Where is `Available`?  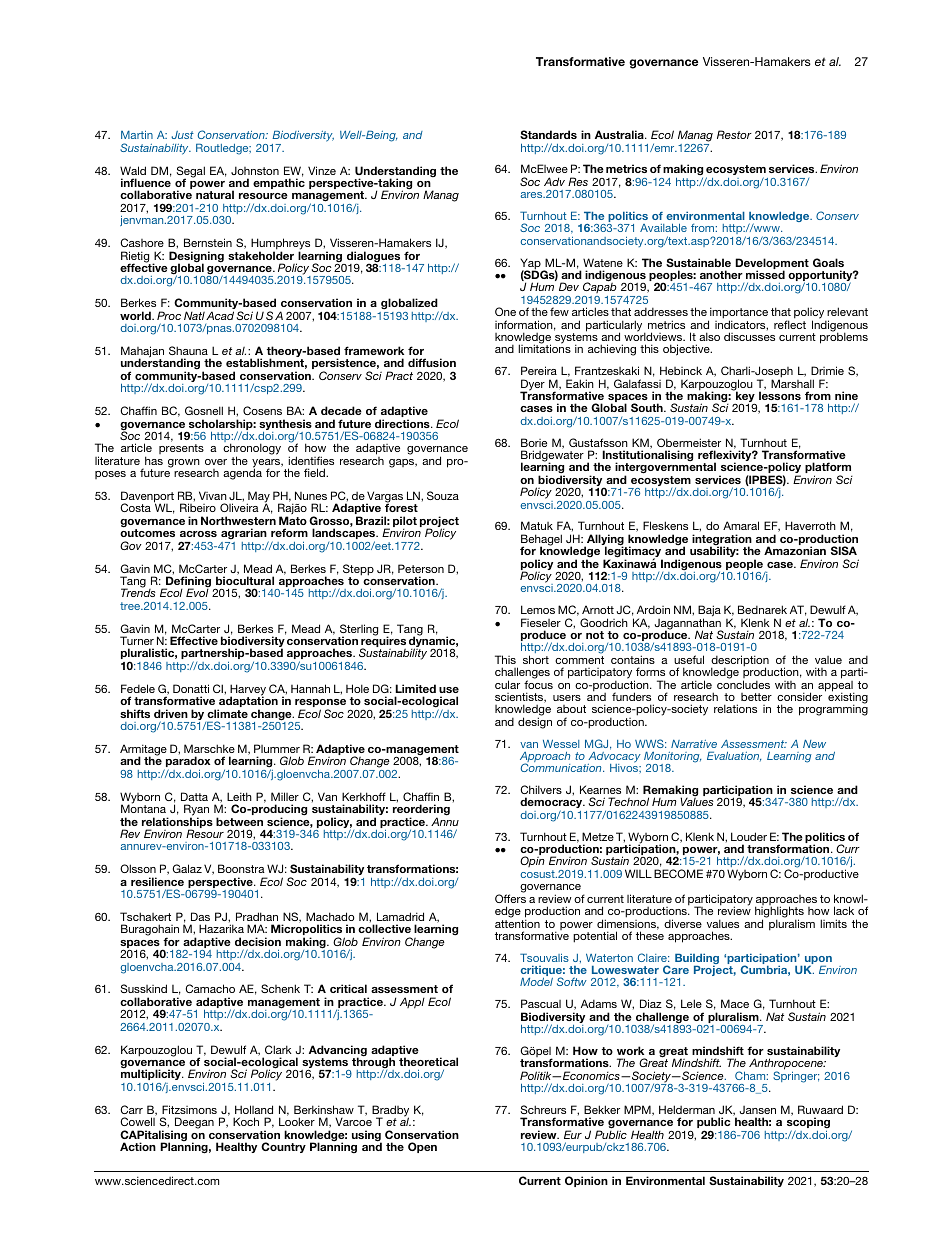
Available is located at coordinates (663, 227).
